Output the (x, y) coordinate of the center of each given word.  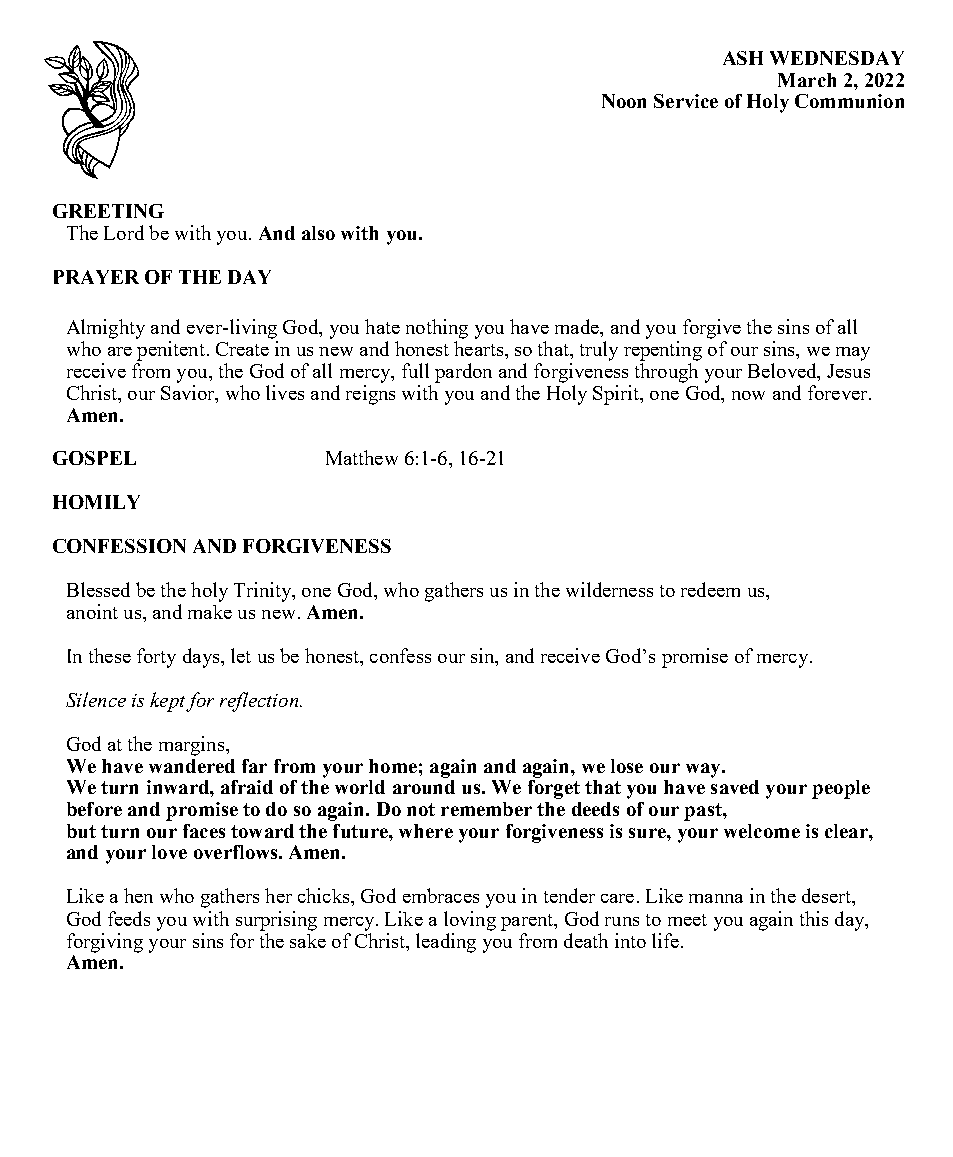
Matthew (362, 457)
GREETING (108, 211)
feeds (129, 918)
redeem (710, 589)
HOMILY (96, 502)
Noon (624, 101)
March (807, 80)
